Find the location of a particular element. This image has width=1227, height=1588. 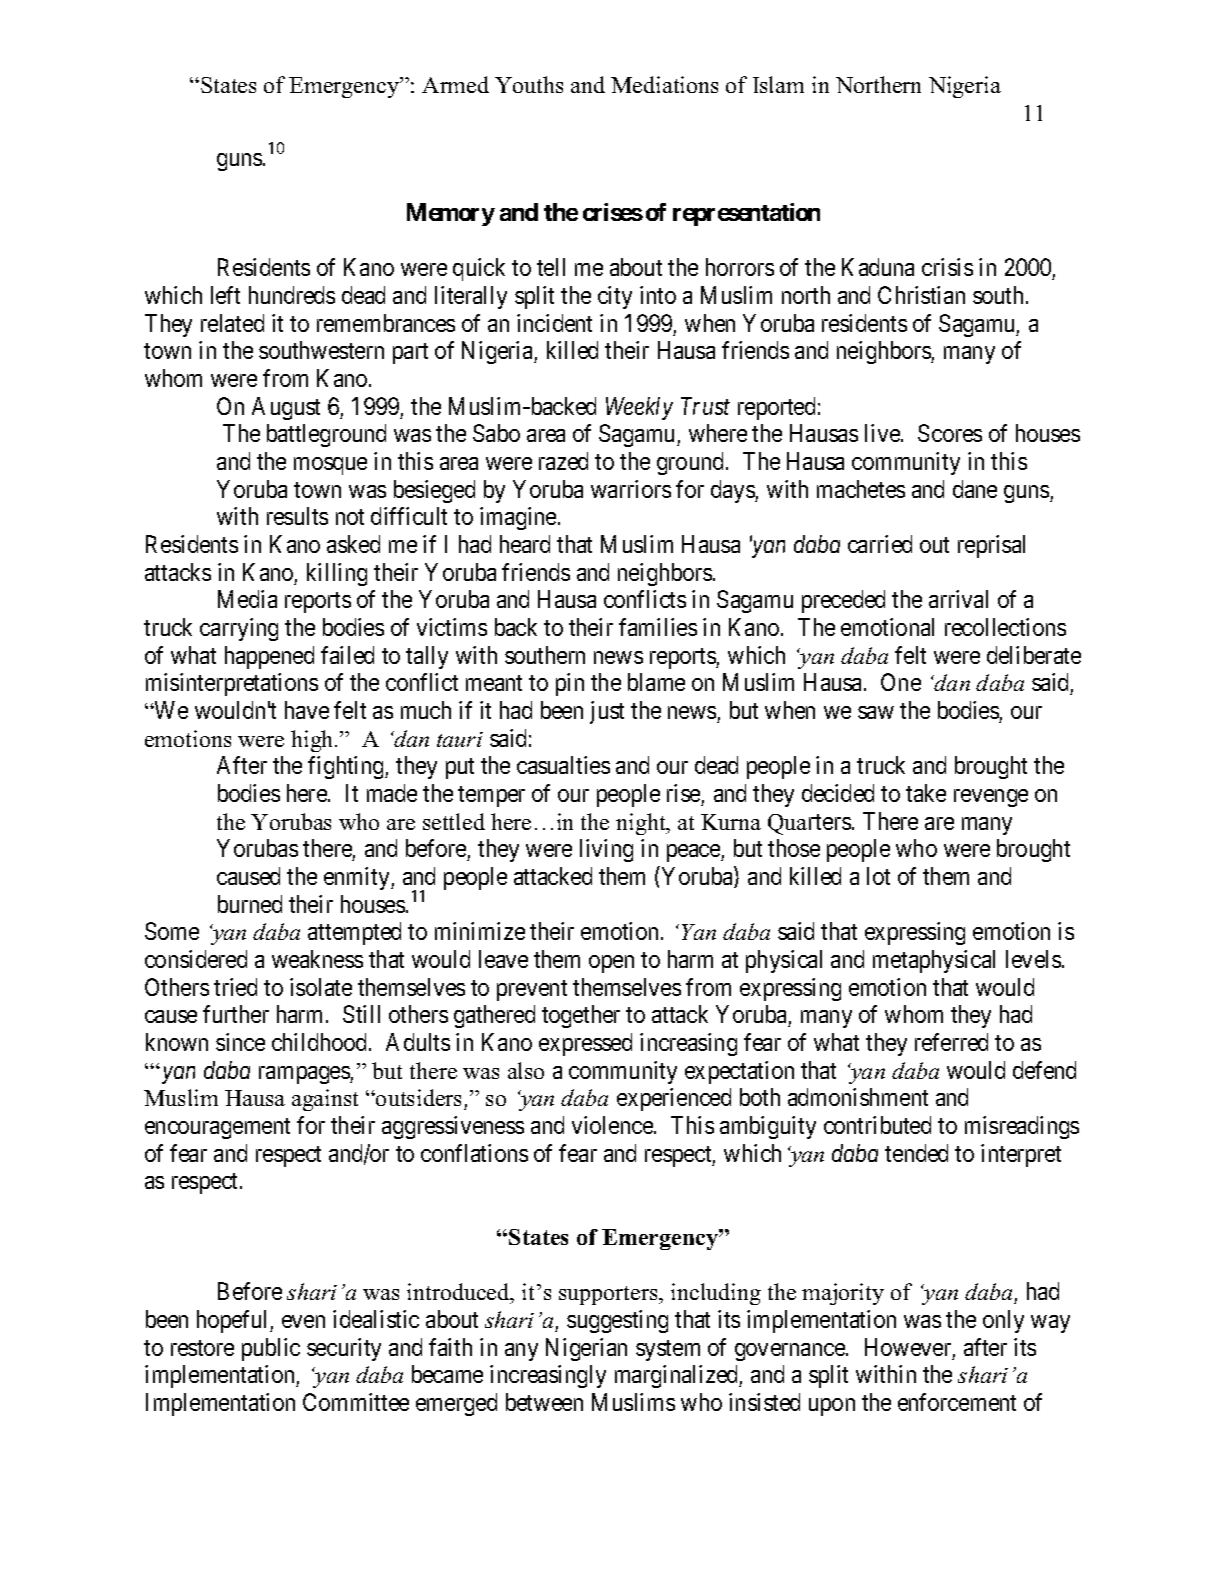

Armed is located at coordinates (455, 84).
